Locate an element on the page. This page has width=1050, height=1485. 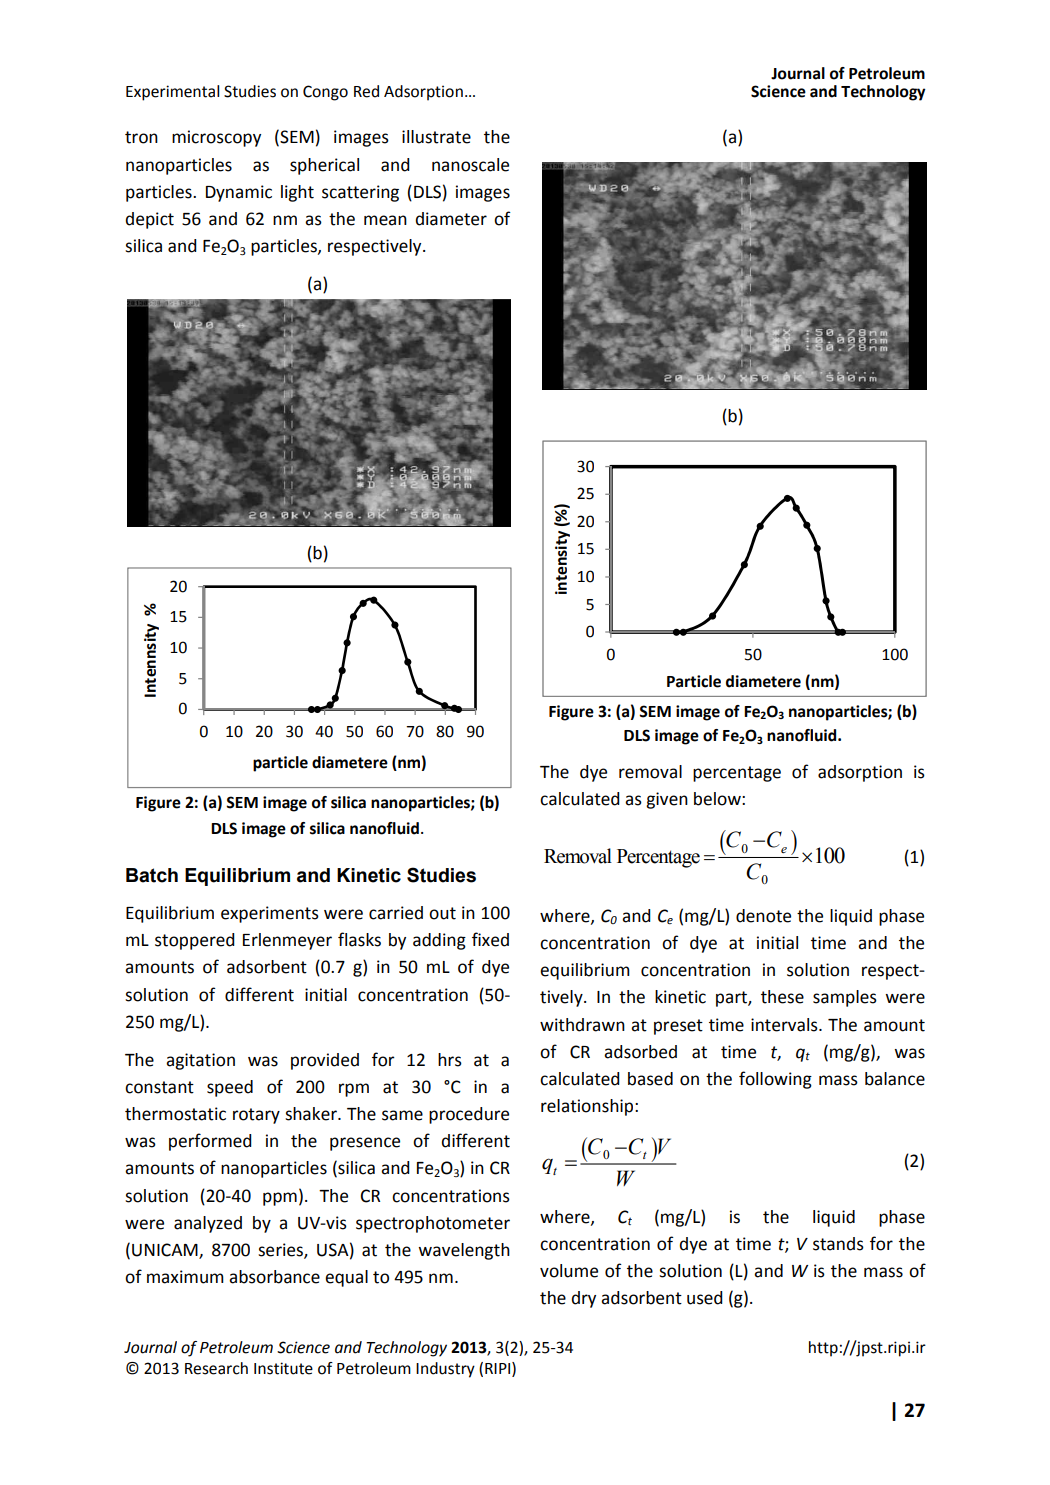
microscopy is located at coordinates (216, 138).
